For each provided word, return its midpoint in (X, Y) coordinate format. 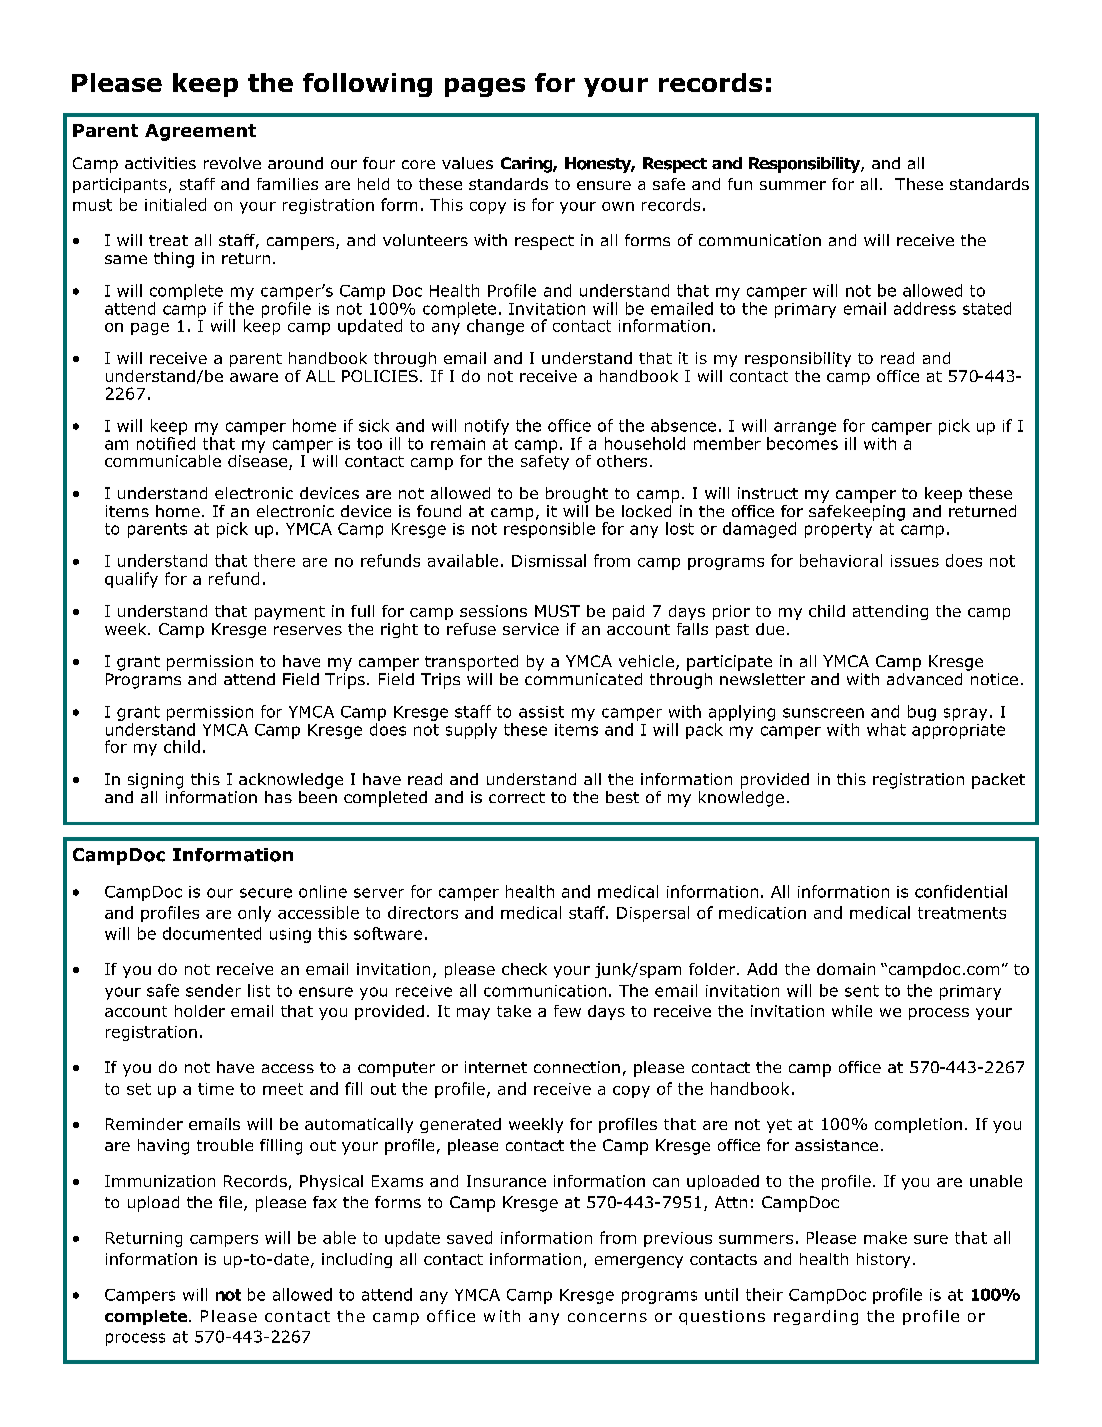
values (467, 163)
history (883, 1260)
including (357, 1260)
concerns (607, 1317)
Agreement (200, 132)
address (925, 308)
